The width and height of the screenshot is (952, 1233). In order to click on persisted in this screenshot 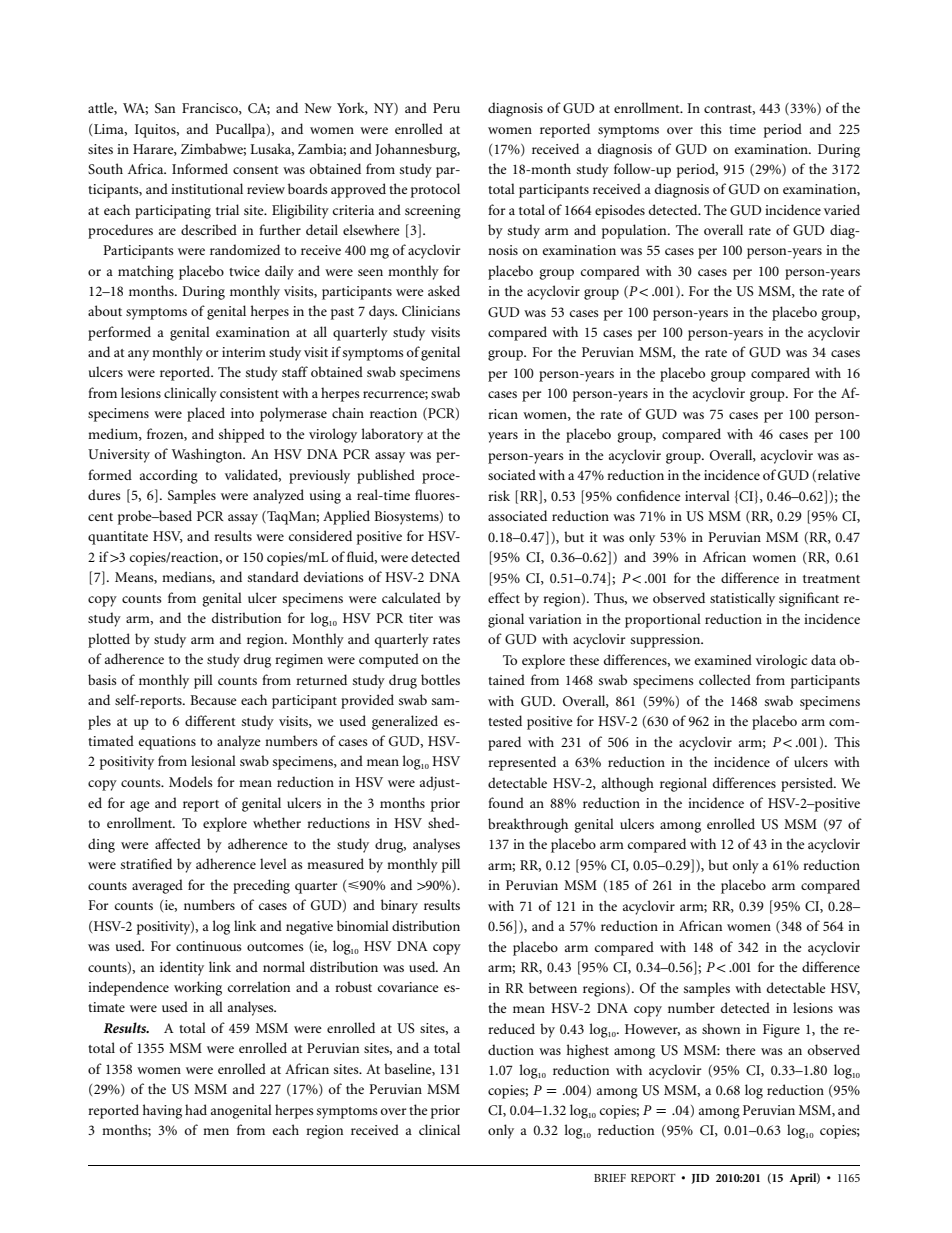, I will do `click(808, 784)`.
